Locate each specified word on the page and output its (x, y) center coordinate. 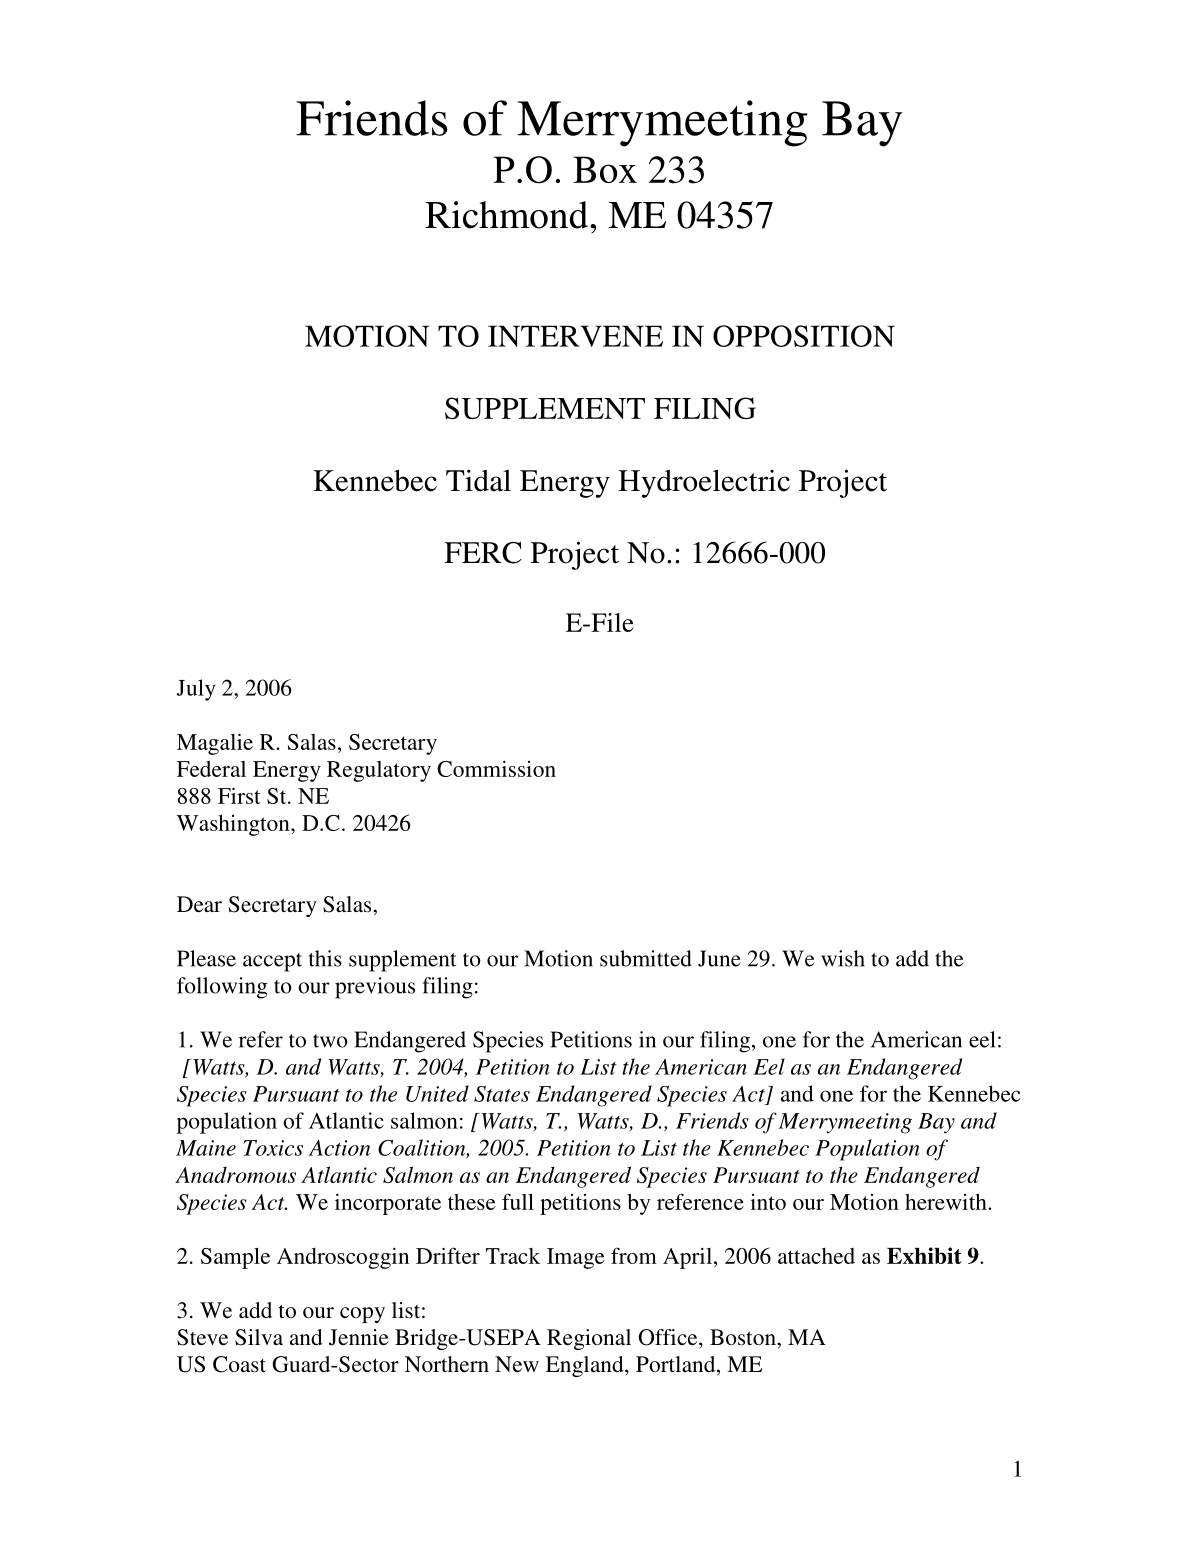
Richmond (506, 215)
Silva (259, 1337)
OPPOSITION (804, 336)
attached (816, 1256)
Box (605, 169)
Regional (589, 1339)
